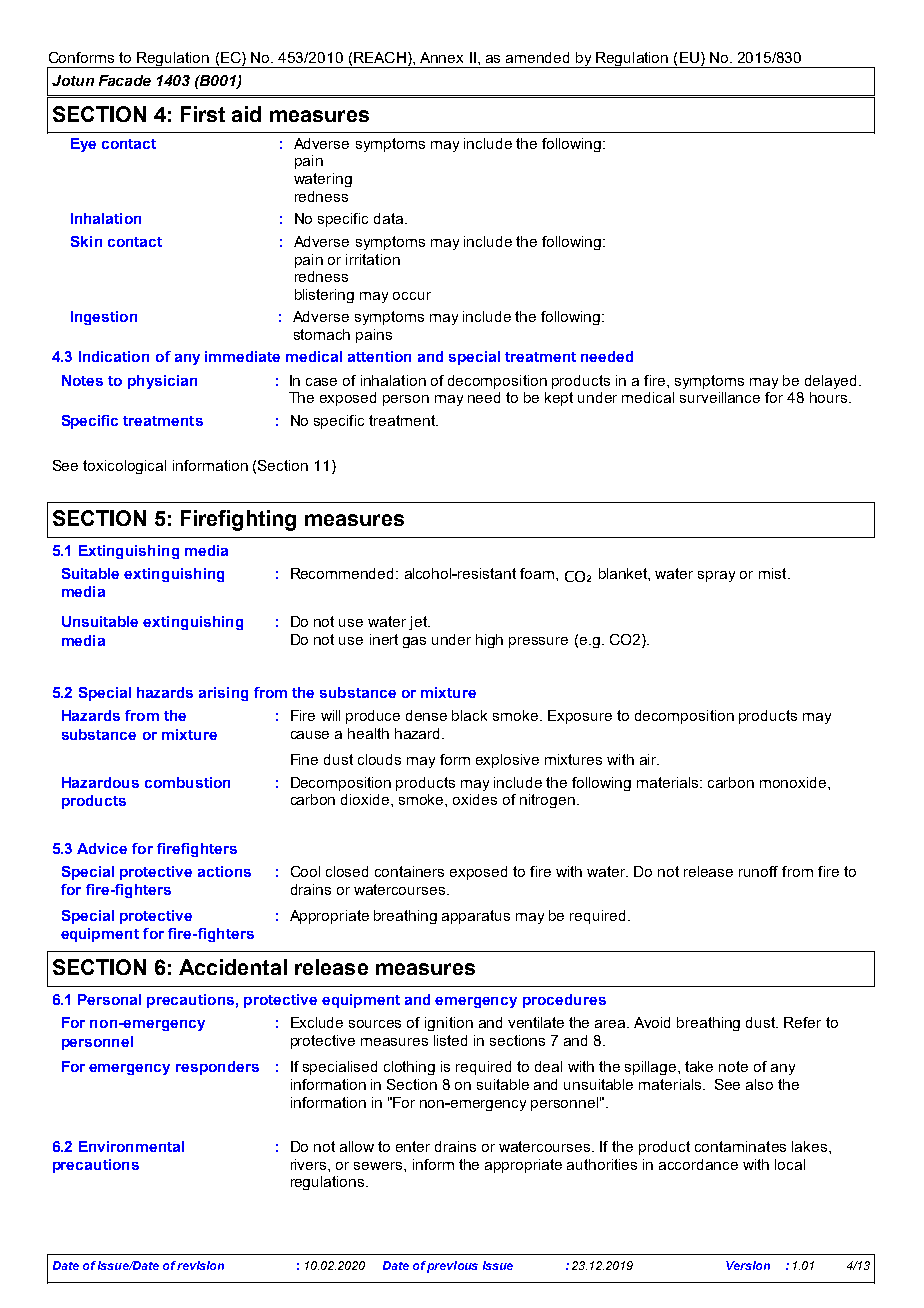  I want to click on spray, so click(716, 576).
